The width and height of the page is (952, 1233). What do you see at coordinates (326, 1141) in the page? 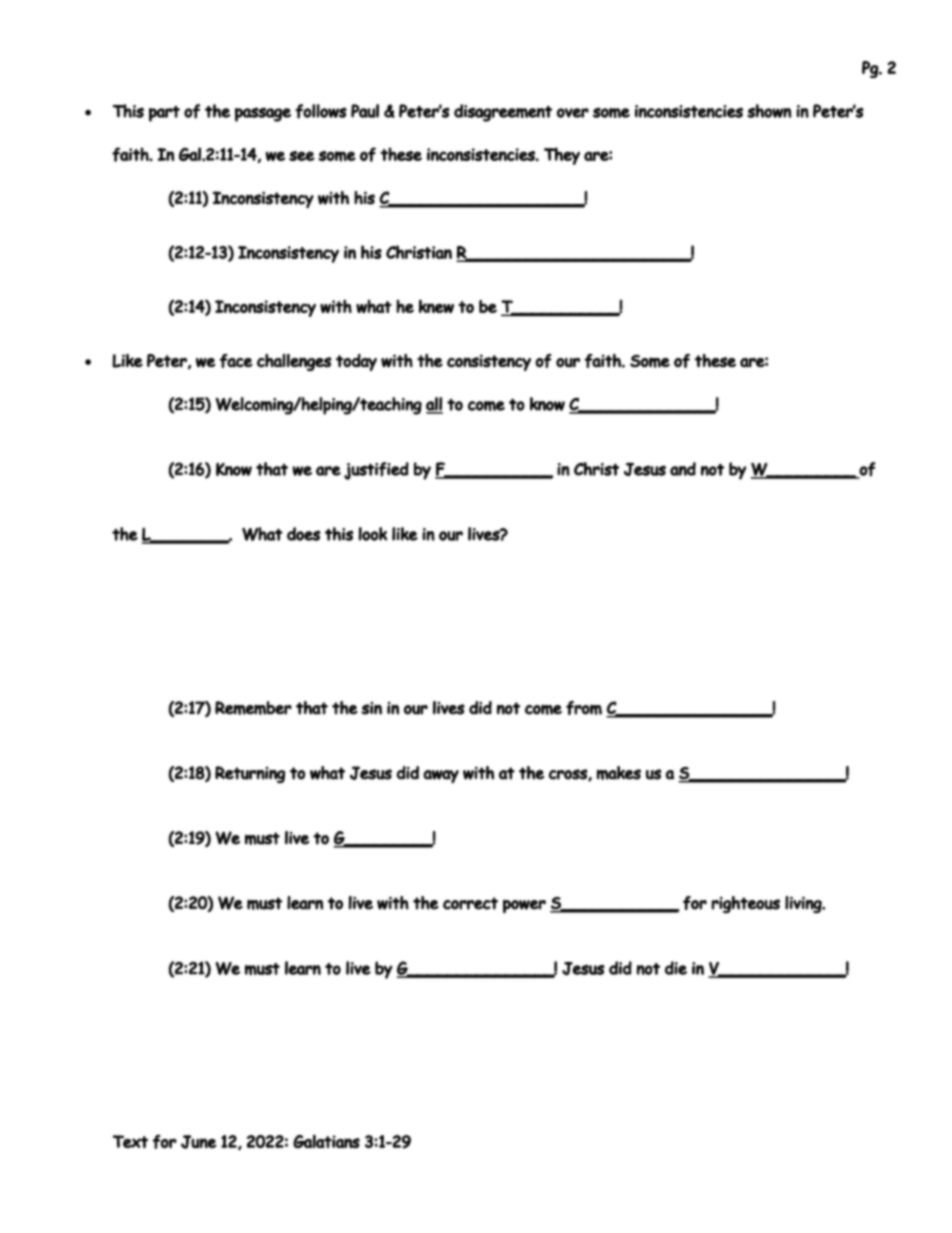
I see `Galatians` at bounding box center [326, 1141].
